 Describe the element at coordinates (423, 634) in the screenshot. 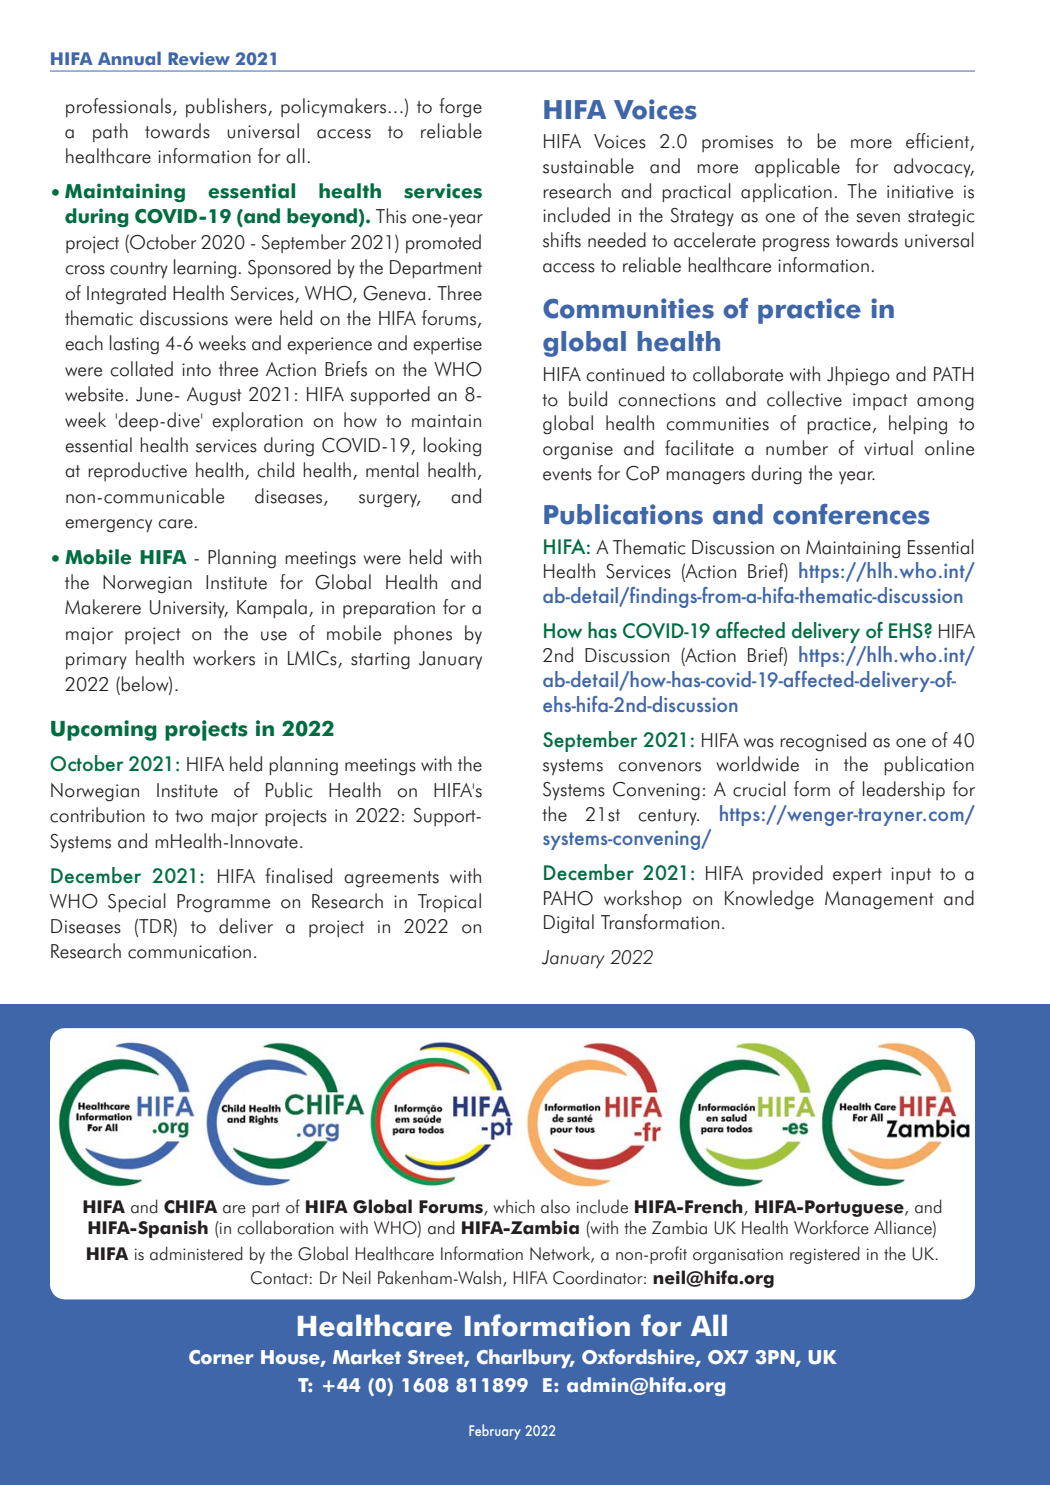

I see `phones` at that location.
